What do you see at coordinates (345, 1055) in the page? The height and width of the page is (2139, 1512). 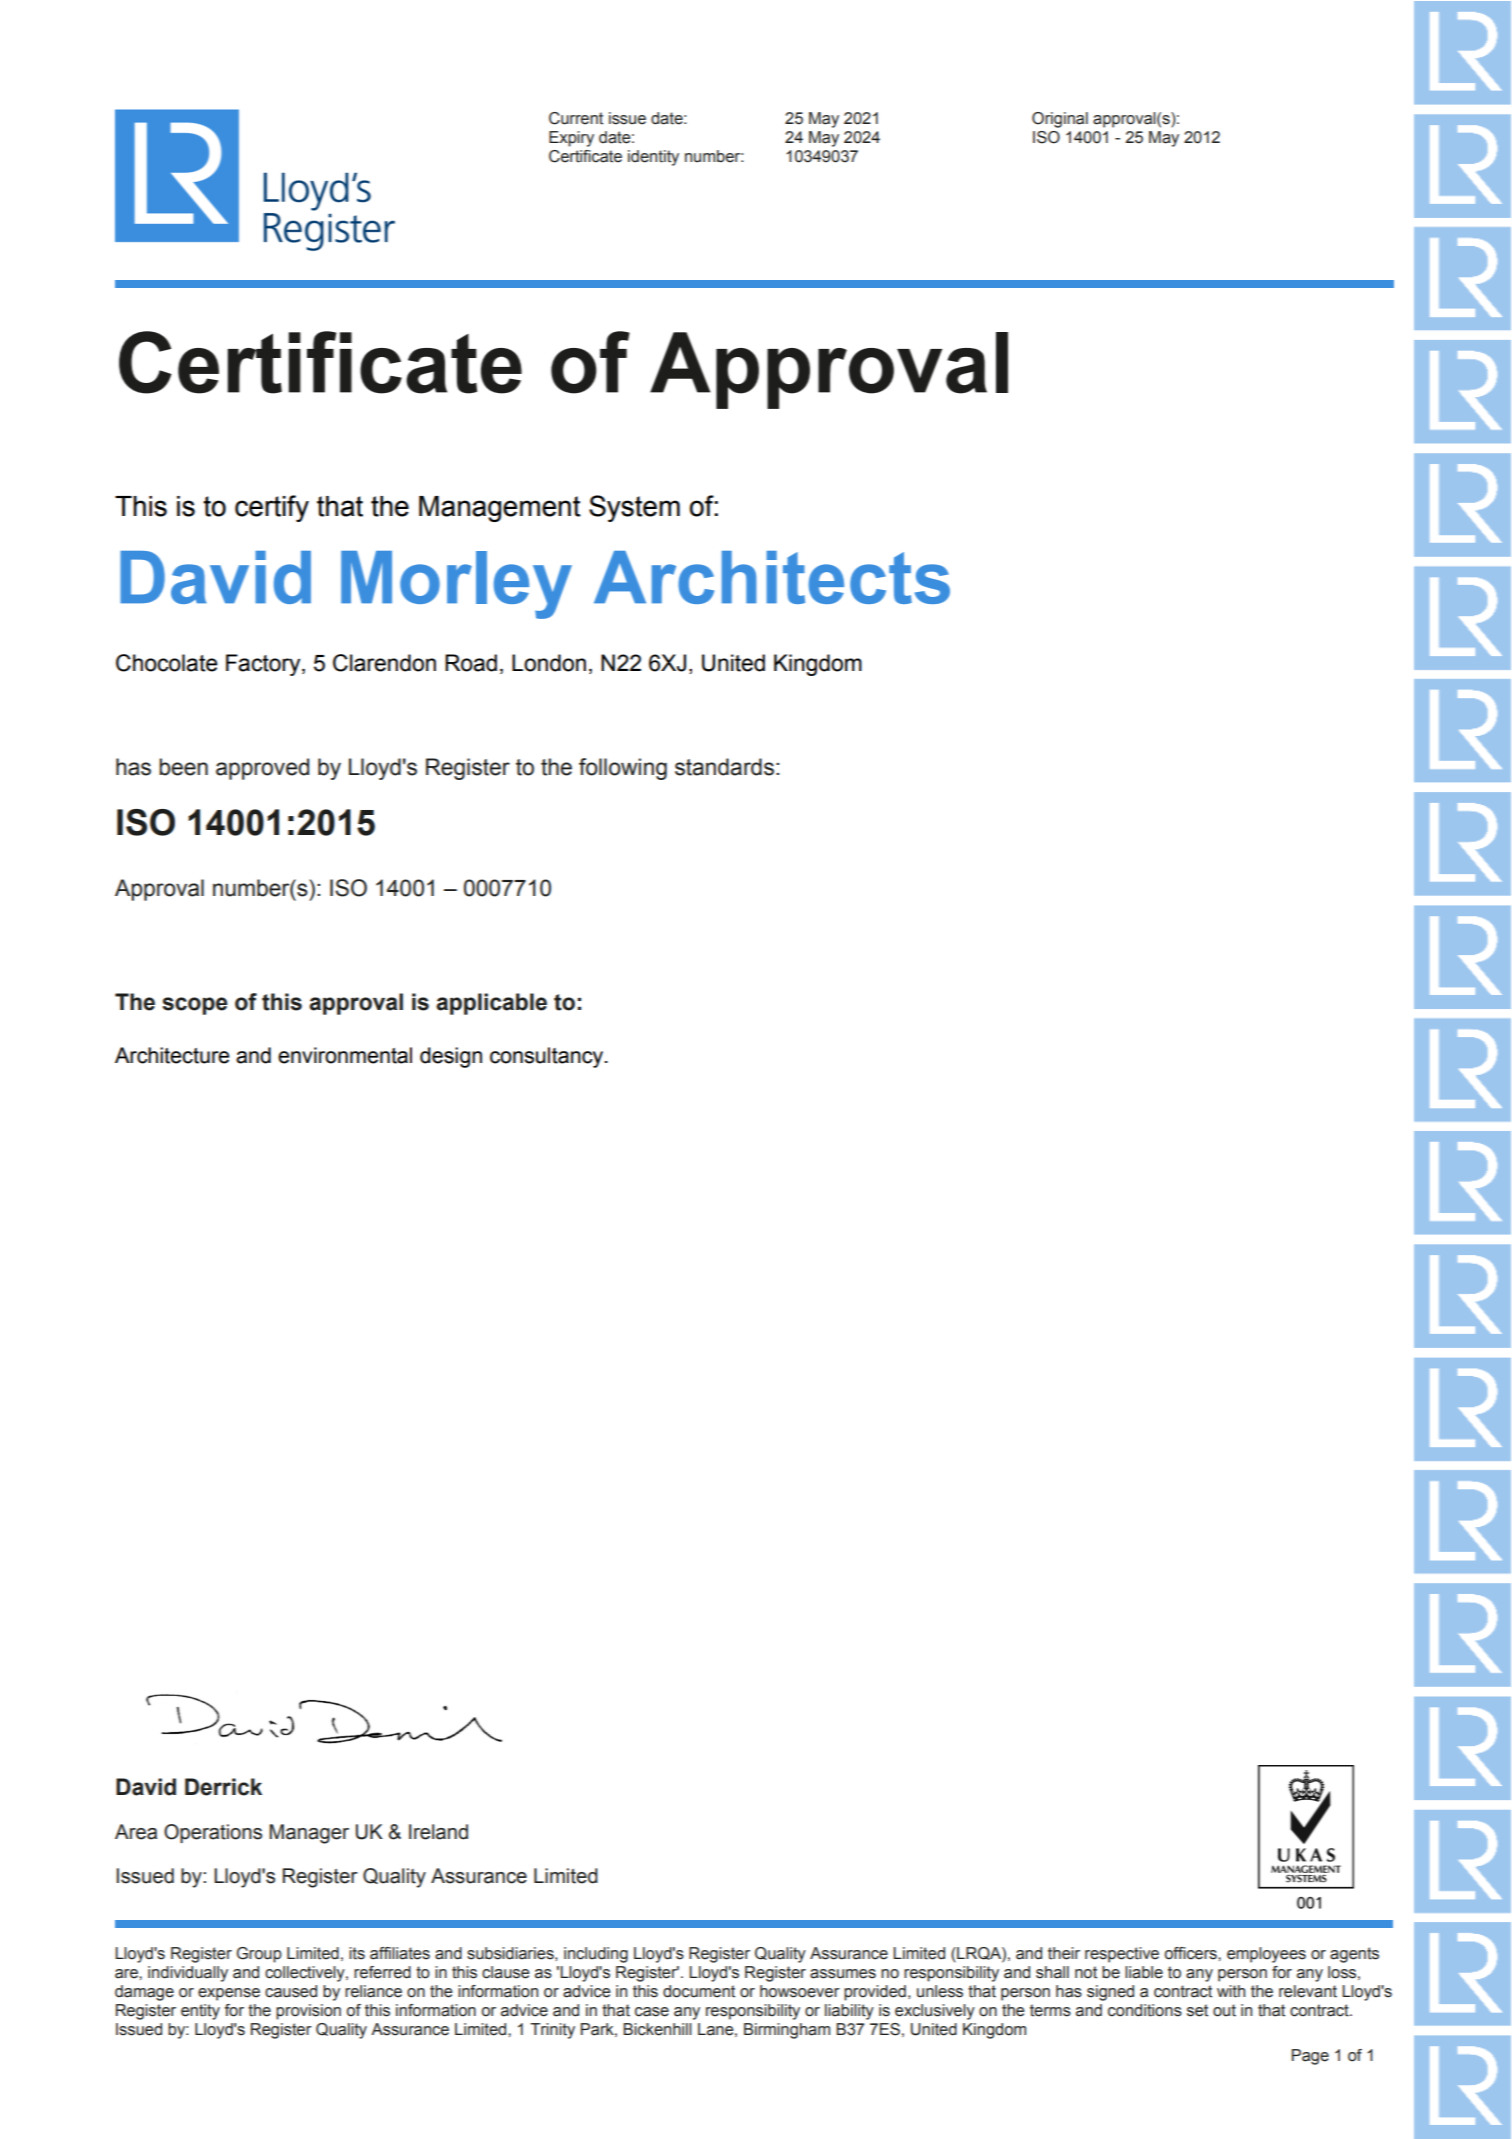 I see `environmental` at bounding box center [345, 1055].
